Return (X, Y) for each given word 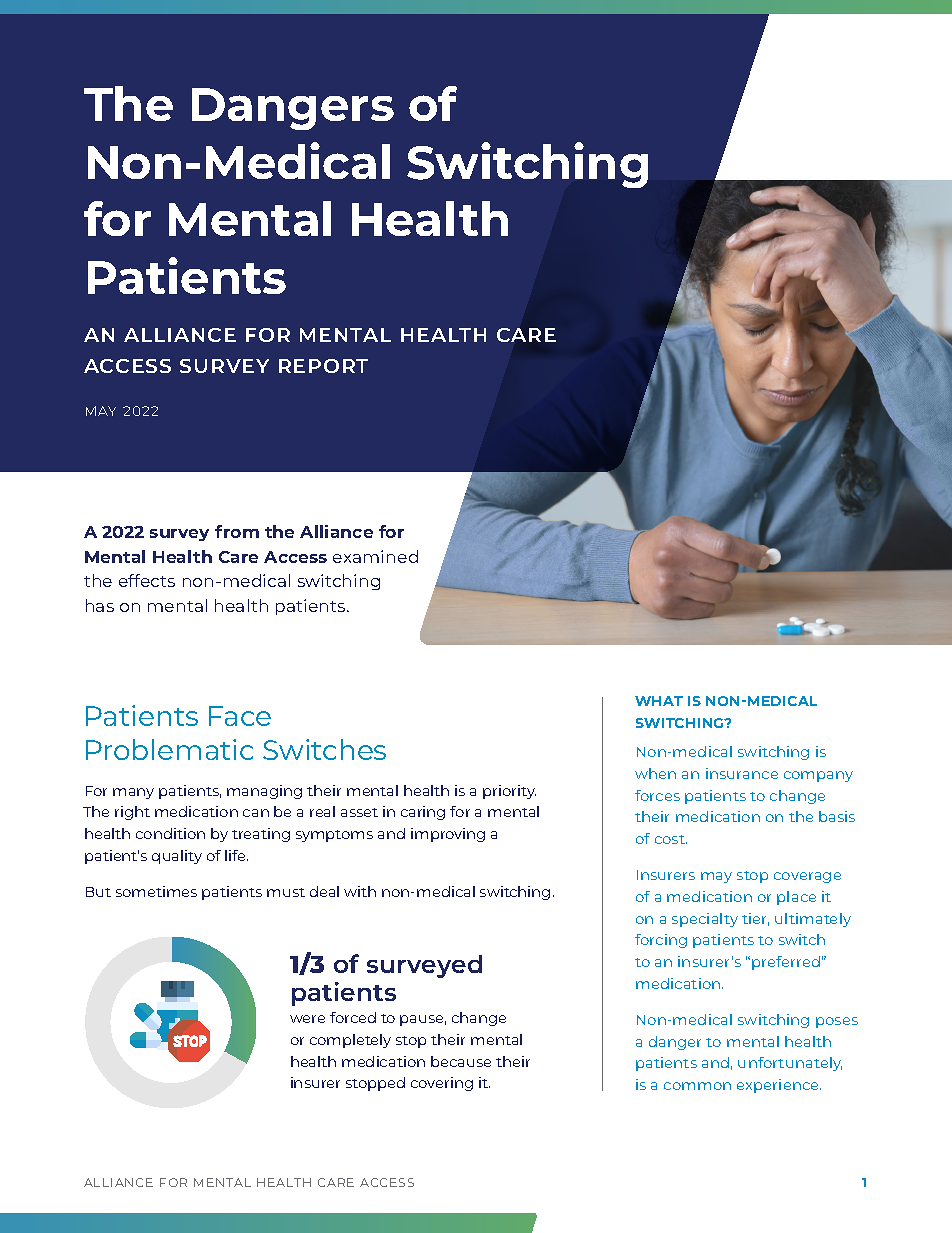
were (307, 1019)
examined (375, 556)
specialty (705, 920)
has (100, 605)
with (360, 891)
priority (509, 792)
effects (147, 580)
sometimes (156, 891)
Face (240, 716)
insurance (742, 773)
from (237, 531)
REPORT (323, 366)
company (818, 776)
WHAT (659, 701)
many (133, 793)
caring (423, 813)
